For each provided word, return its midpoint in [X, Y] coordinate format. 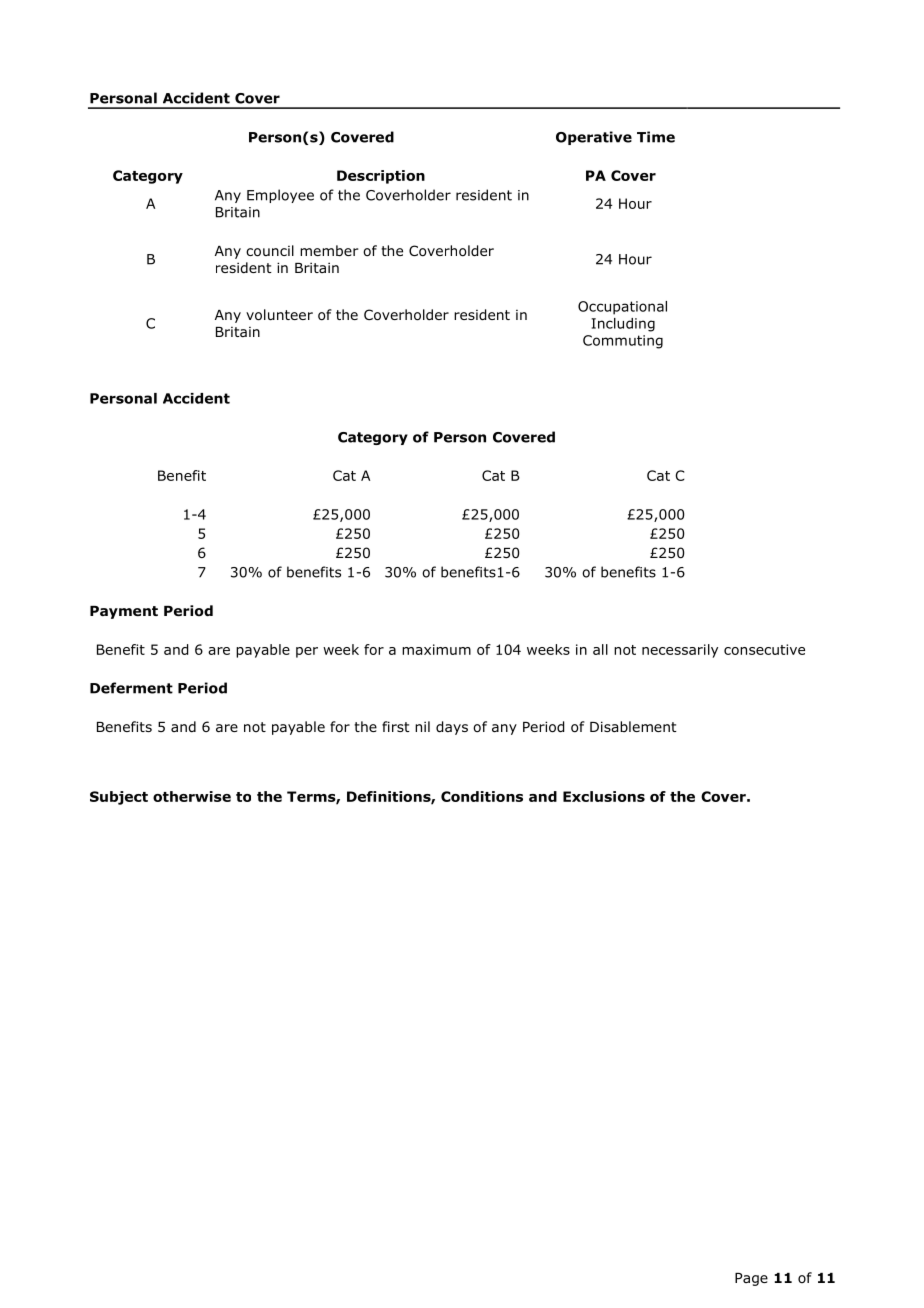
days [452, 728]
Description [381, 177]
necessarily [680, 651]
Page [751, 1279]
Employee [280, 196]
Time [656, 137]
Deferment [131, 688]
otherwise [192, 796]
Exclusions [604, 796]
